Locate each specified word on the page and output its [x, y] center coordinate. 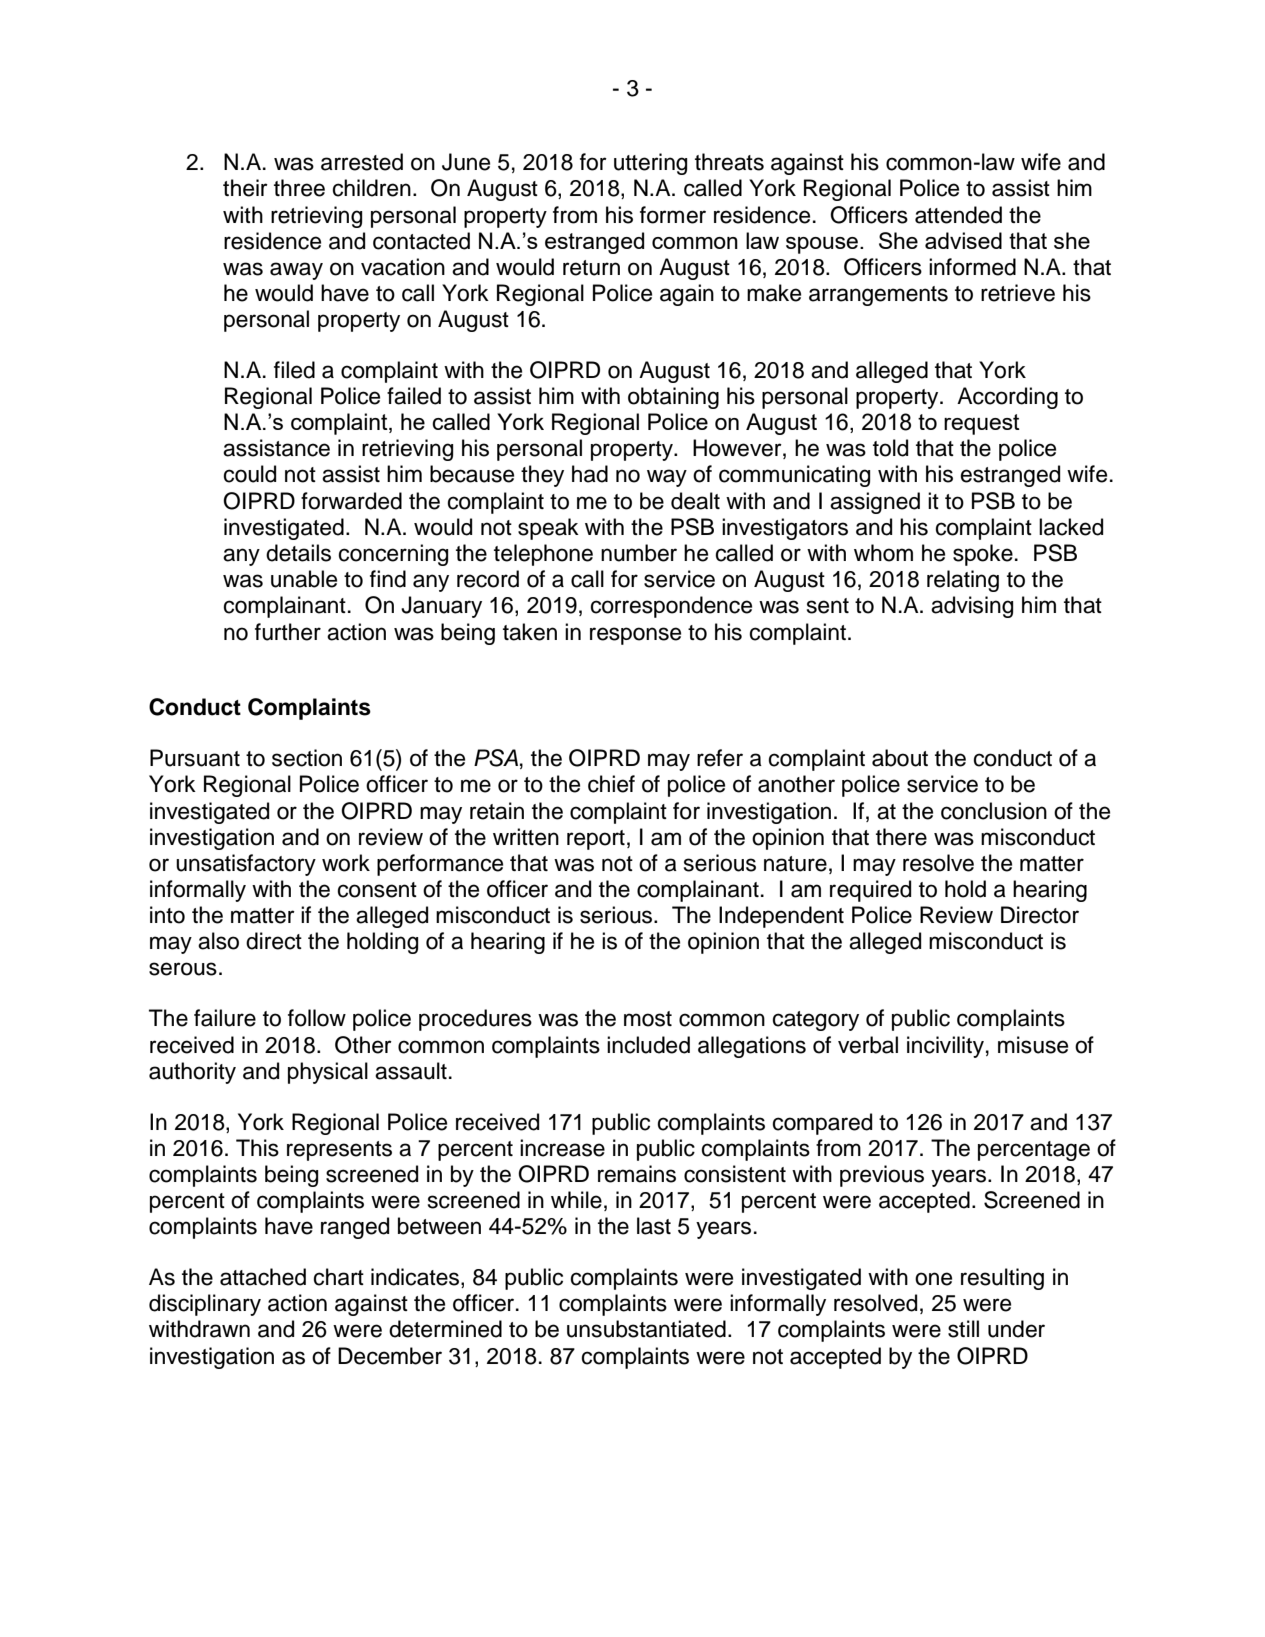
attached [263, 1277]
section [307, 758]
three [299, 188]
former [673, 215]
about [900, 758]
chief [611, 784]
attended [958, 215]
